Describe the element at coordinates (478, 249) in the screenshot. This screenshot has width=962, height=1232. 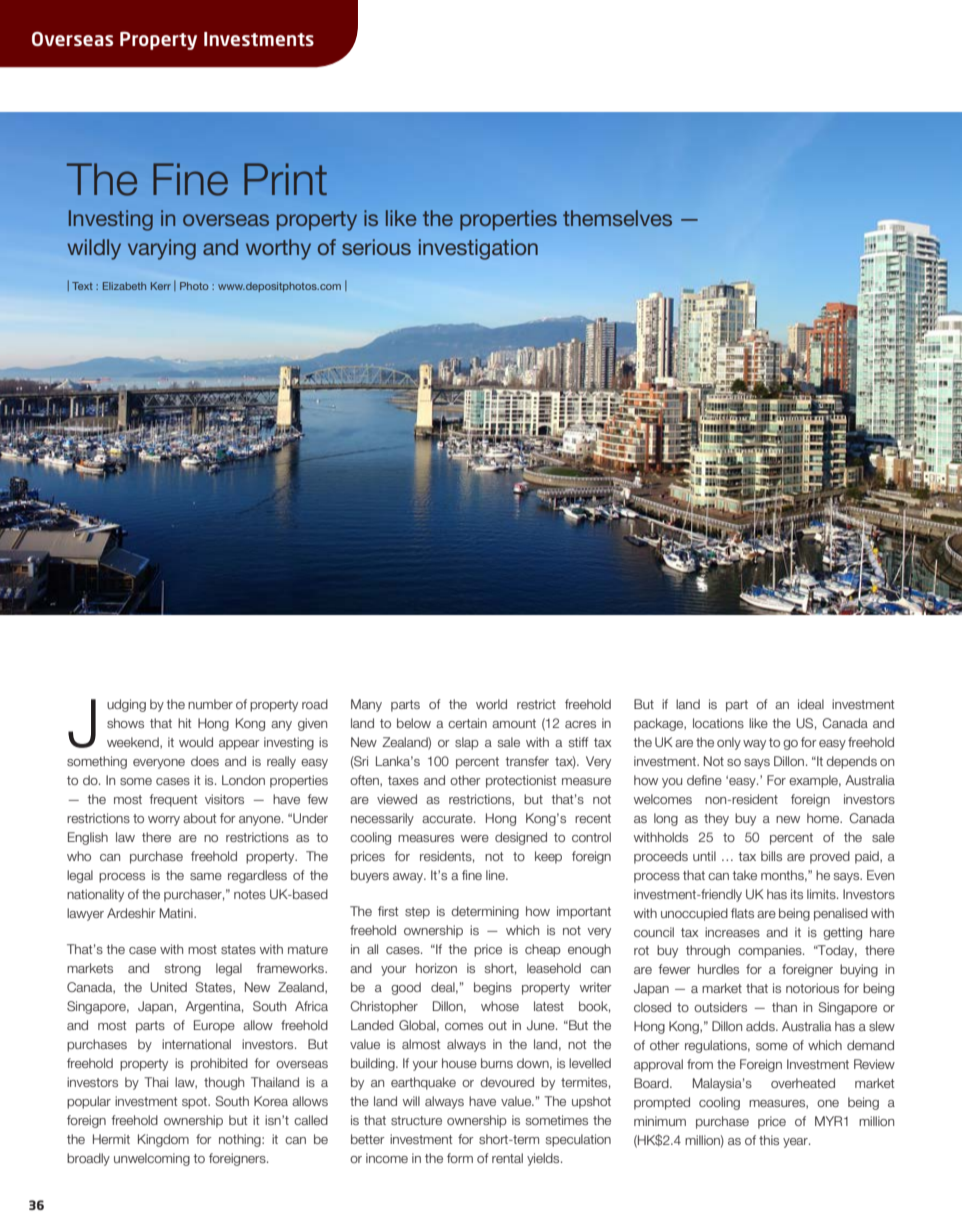
I see `investigation` at that location.
